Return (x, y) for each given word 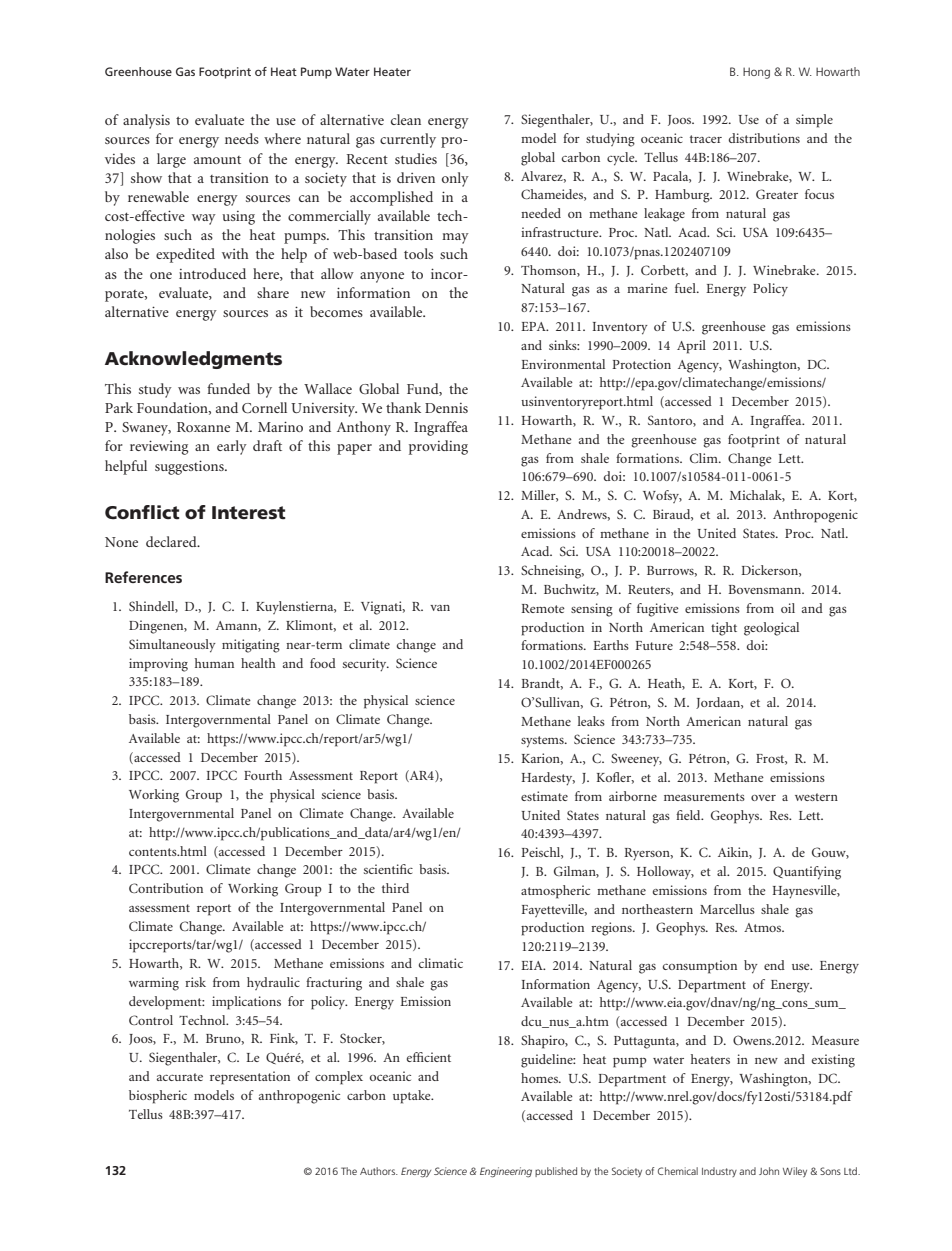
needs (242, 138)
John (769, 1171)
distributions (764, 138)
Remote (543, 608)
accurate (180, 1077)
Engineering (506, 1172)
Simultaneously (172, 646)
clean (406, 119)
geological (771, 629)
